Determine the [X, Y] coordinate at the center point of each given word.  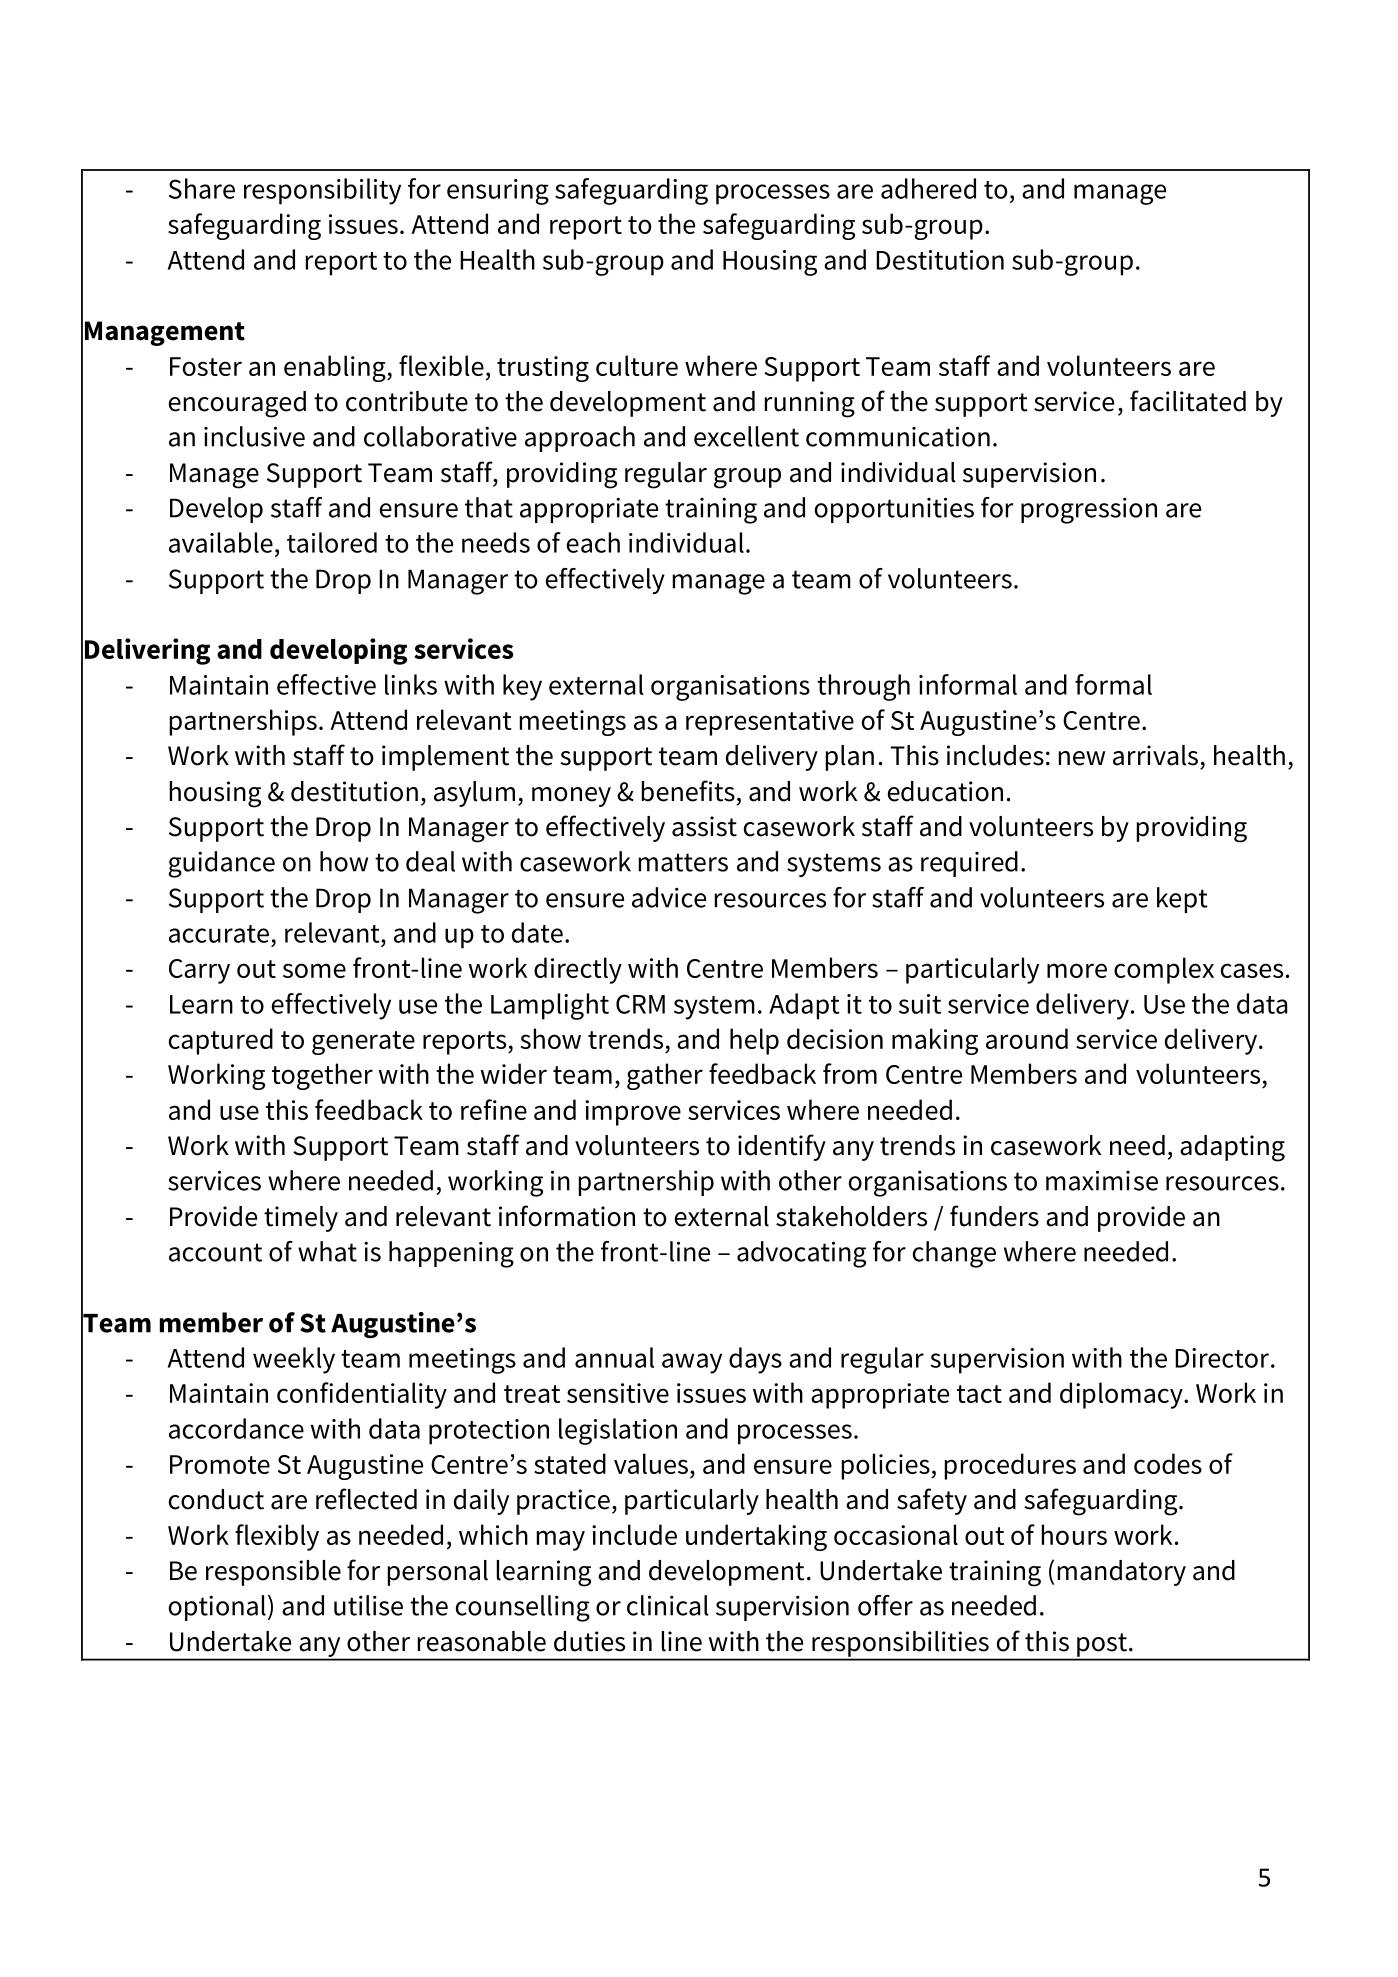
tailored [332, 542]
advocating [801, 1254]
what [327, 1251]
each [593, 542]
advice [669, 897]
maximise [1102, 1180]
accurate [219, 934]
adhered [928, 188]
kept [1182, 900]
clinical [667, 1605]
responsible [273, 1573]
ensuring [498, 192]
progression [1089, 510]
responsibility [322, 191]
